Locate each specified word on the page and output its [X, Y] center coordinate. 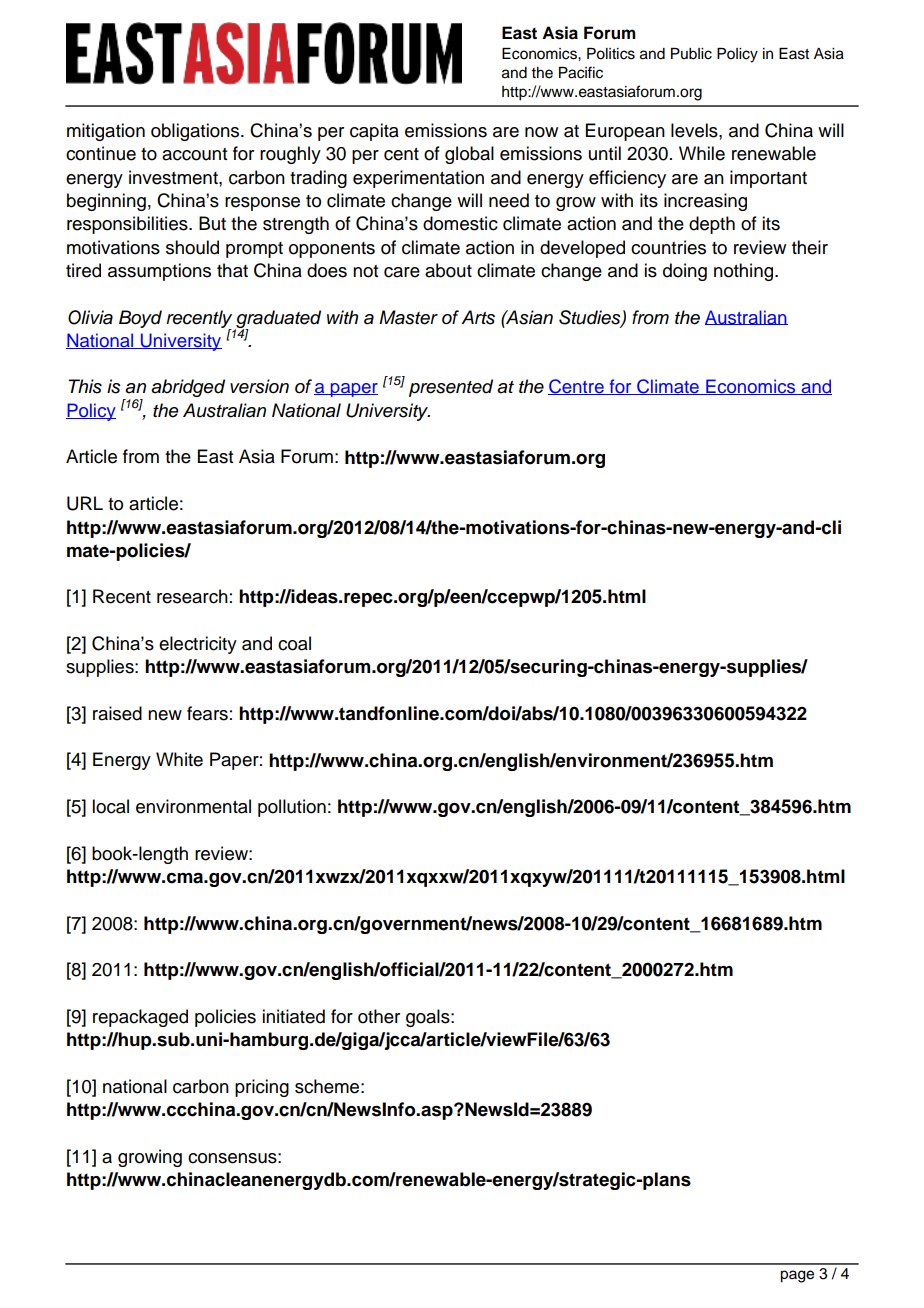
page [797, 1276]
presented [451, 388]
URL [85, 503]
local [110, 806]
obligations [196, 132]
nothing [745, 272]
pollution [292, 808]
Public [691, 54]
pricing [262, 1088]
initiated [293, 1016]
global [469, 155]
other [379, 1016]
